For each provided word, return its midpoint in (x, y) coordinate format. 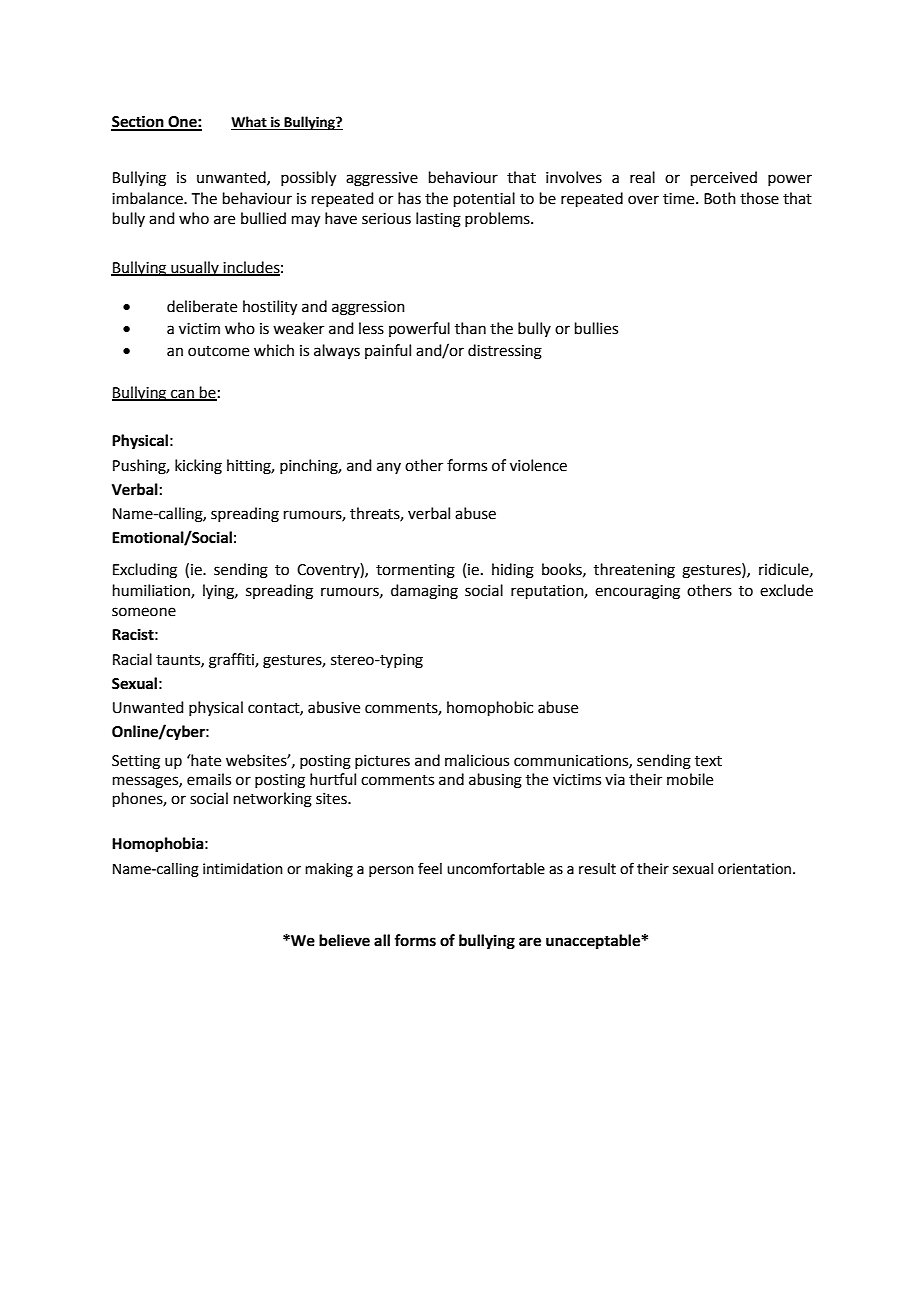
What (250, 123)
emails (209, 779)
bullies (596, 328)
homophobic (490, 708)
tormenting (415, 571)
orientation (756, 869)
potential (484, 199)
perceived (724, 178)
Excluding (145, 571)
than (470, 328)
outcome (218, 351)
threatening (634, 571)
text (708, 761)
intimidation (243, 869)
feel (430, 868)
